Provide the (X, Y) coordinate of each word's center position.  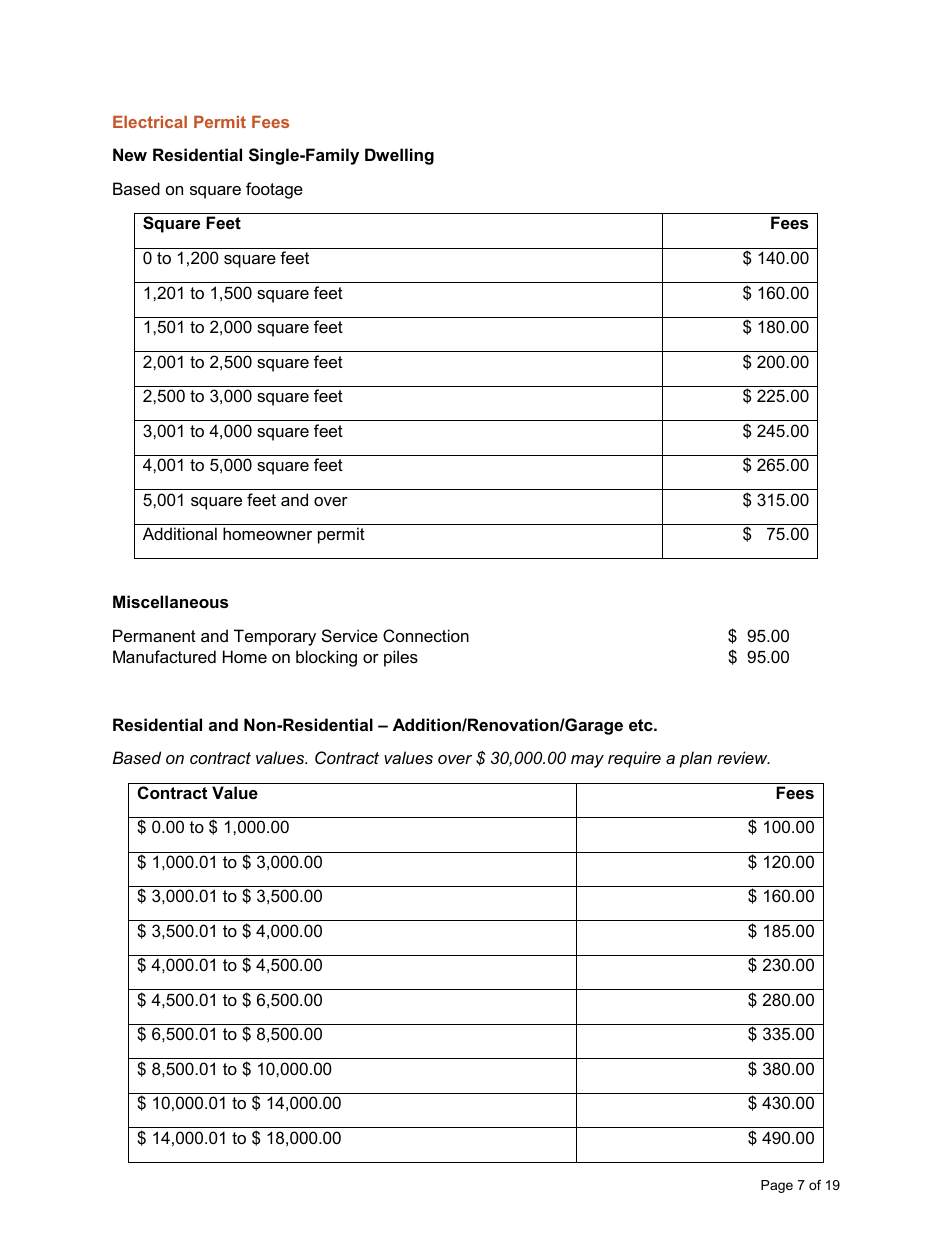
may (587, 761)
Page (777, 1186)
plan (695, 759)
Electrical (150, 122)
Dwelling (399, 156)
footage (274, 190)
